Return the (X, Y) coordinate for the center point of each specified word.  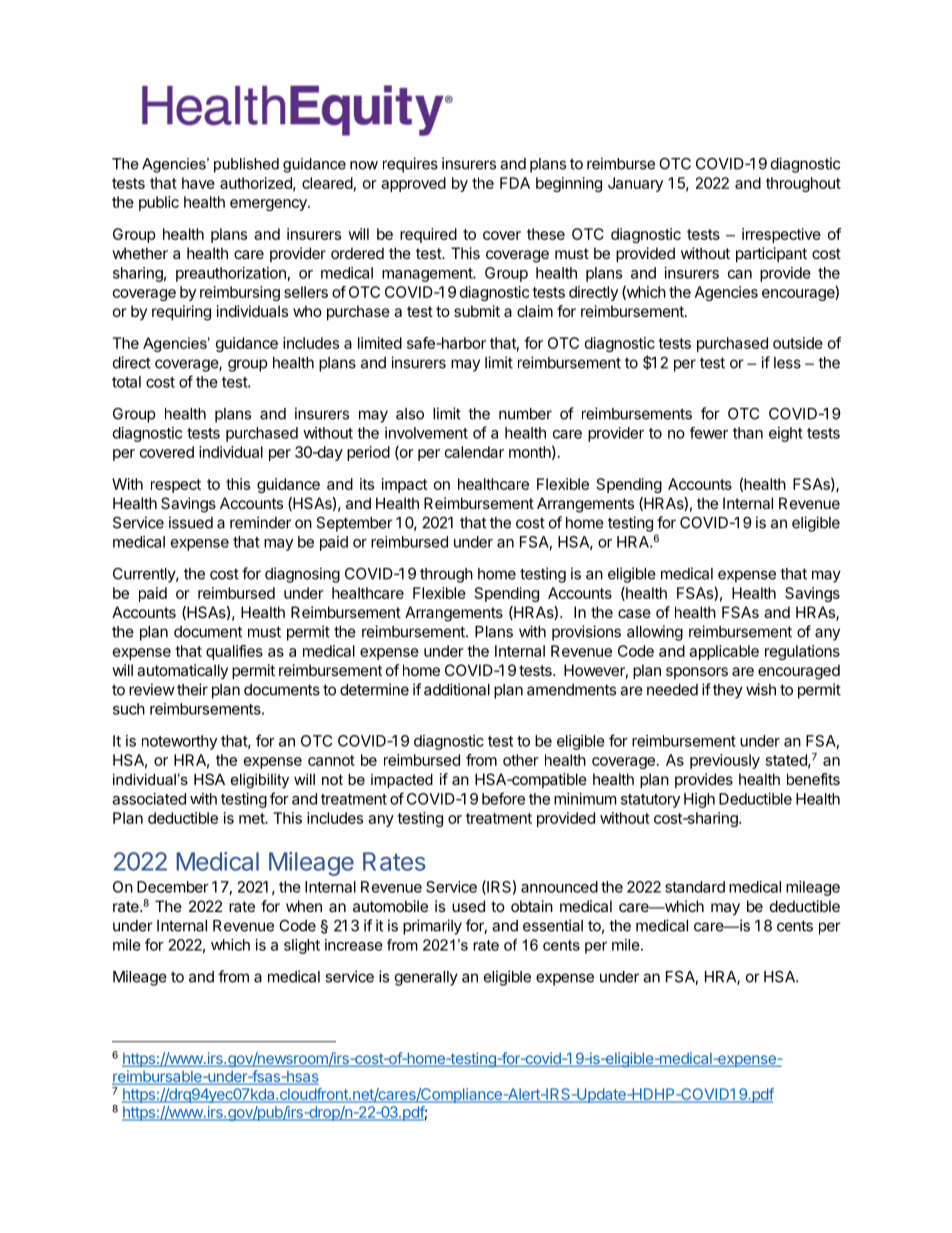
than (748, 433)
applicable (724, 652)
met (252, 818)
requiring (181, 313)
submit (477, 311)
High (699, 800)
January (635, 184)
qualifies (234, 652)
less (787, 363)
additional (457, 689)
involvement (426, 433)
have (198, 183)
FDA (515, 183)
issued (191, 522)
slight (302, 946)
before (503, 798)
